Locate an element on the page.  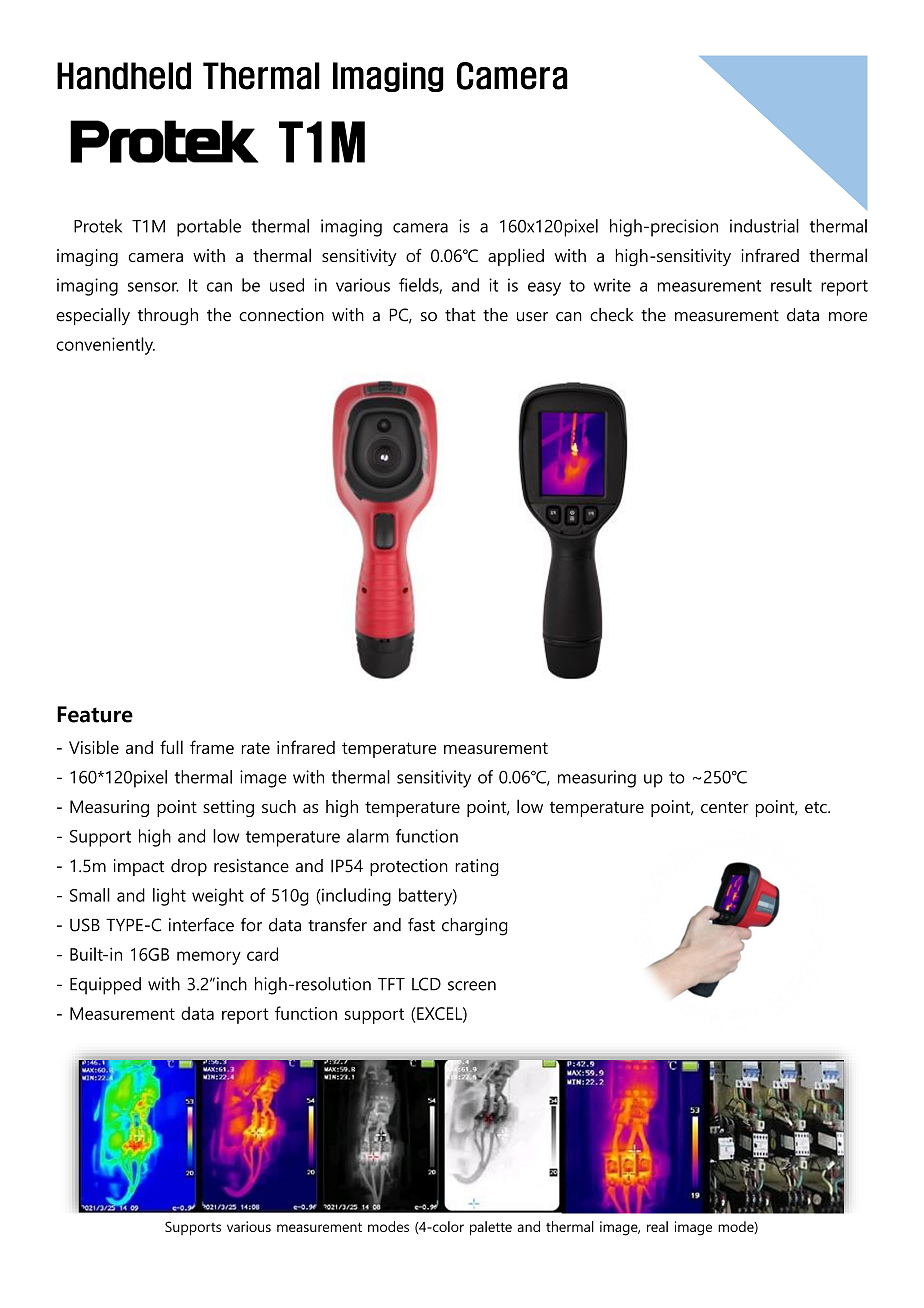
palette is located at coordinates (491, 1228).
